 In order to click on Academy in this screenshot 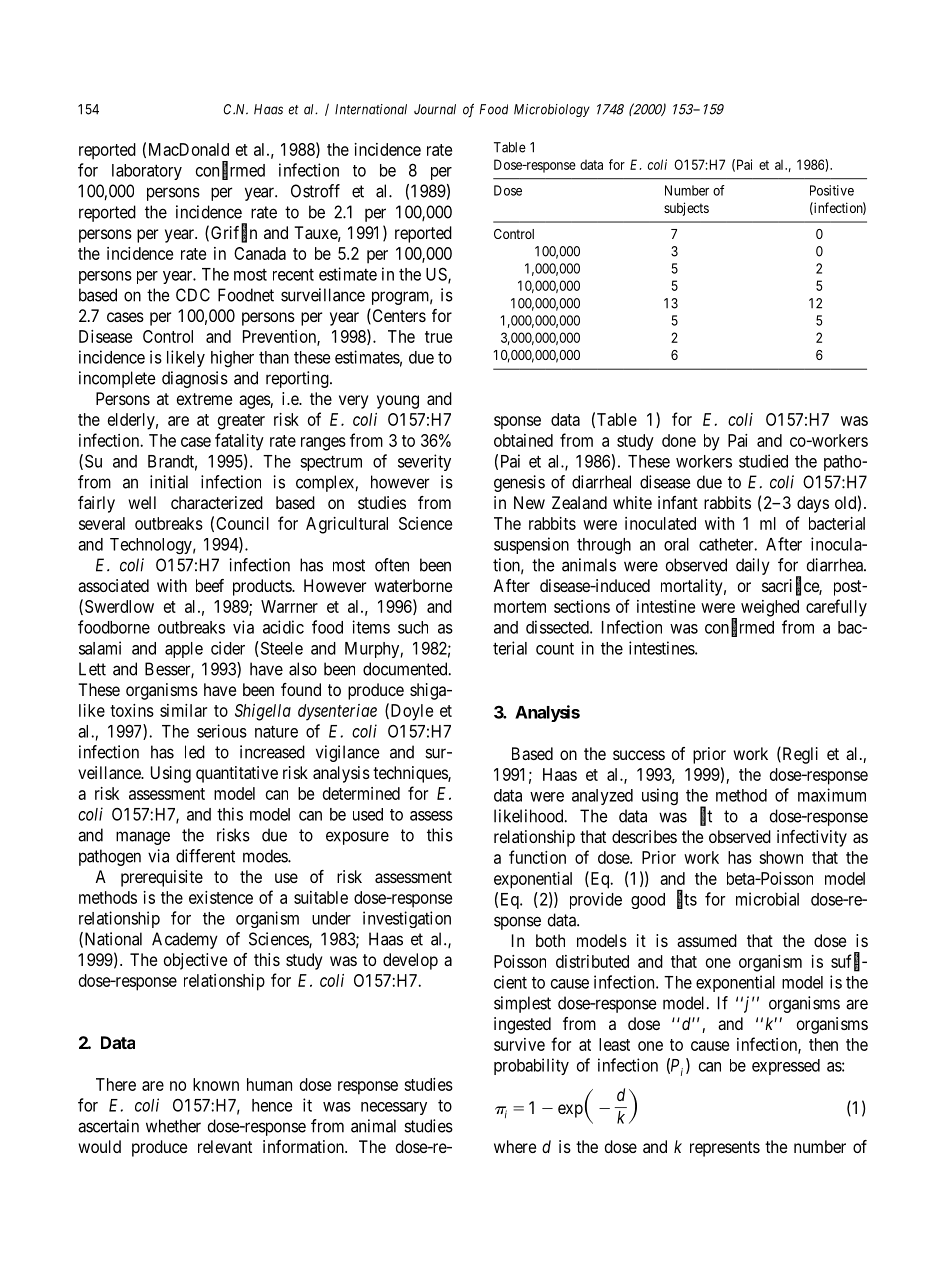, I will do `click(185, 940)`.
